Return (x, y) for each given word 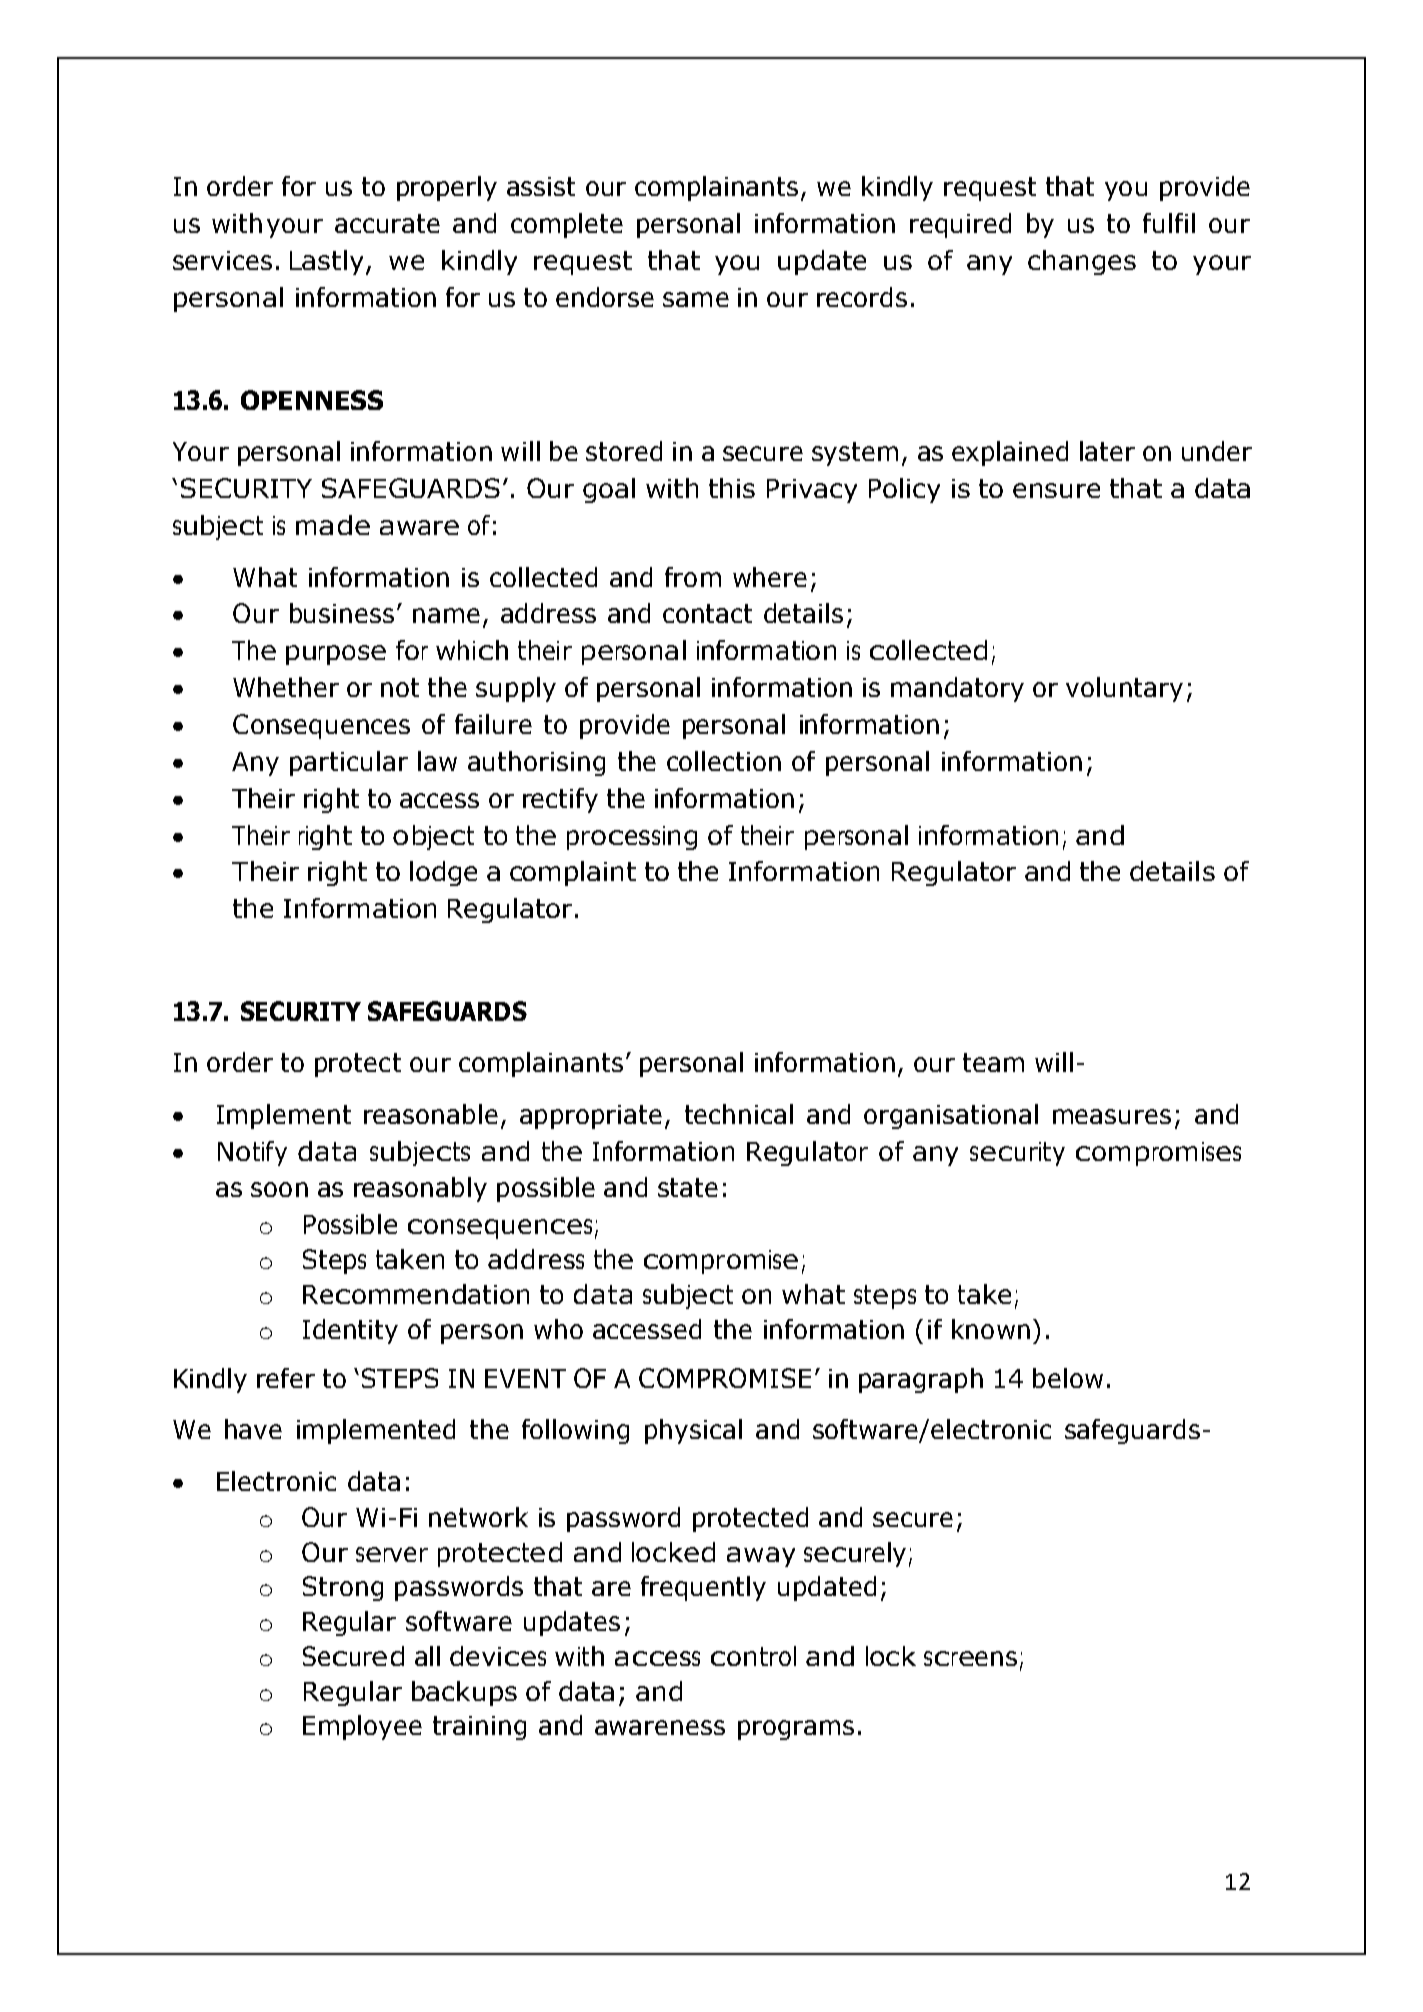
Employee (362, 1727)
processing (632, 838)
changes (1082, 262)
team (993, 1062)
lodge (443, 873)
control (753, 1656)
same (696, 299)
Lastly (326, 262)
